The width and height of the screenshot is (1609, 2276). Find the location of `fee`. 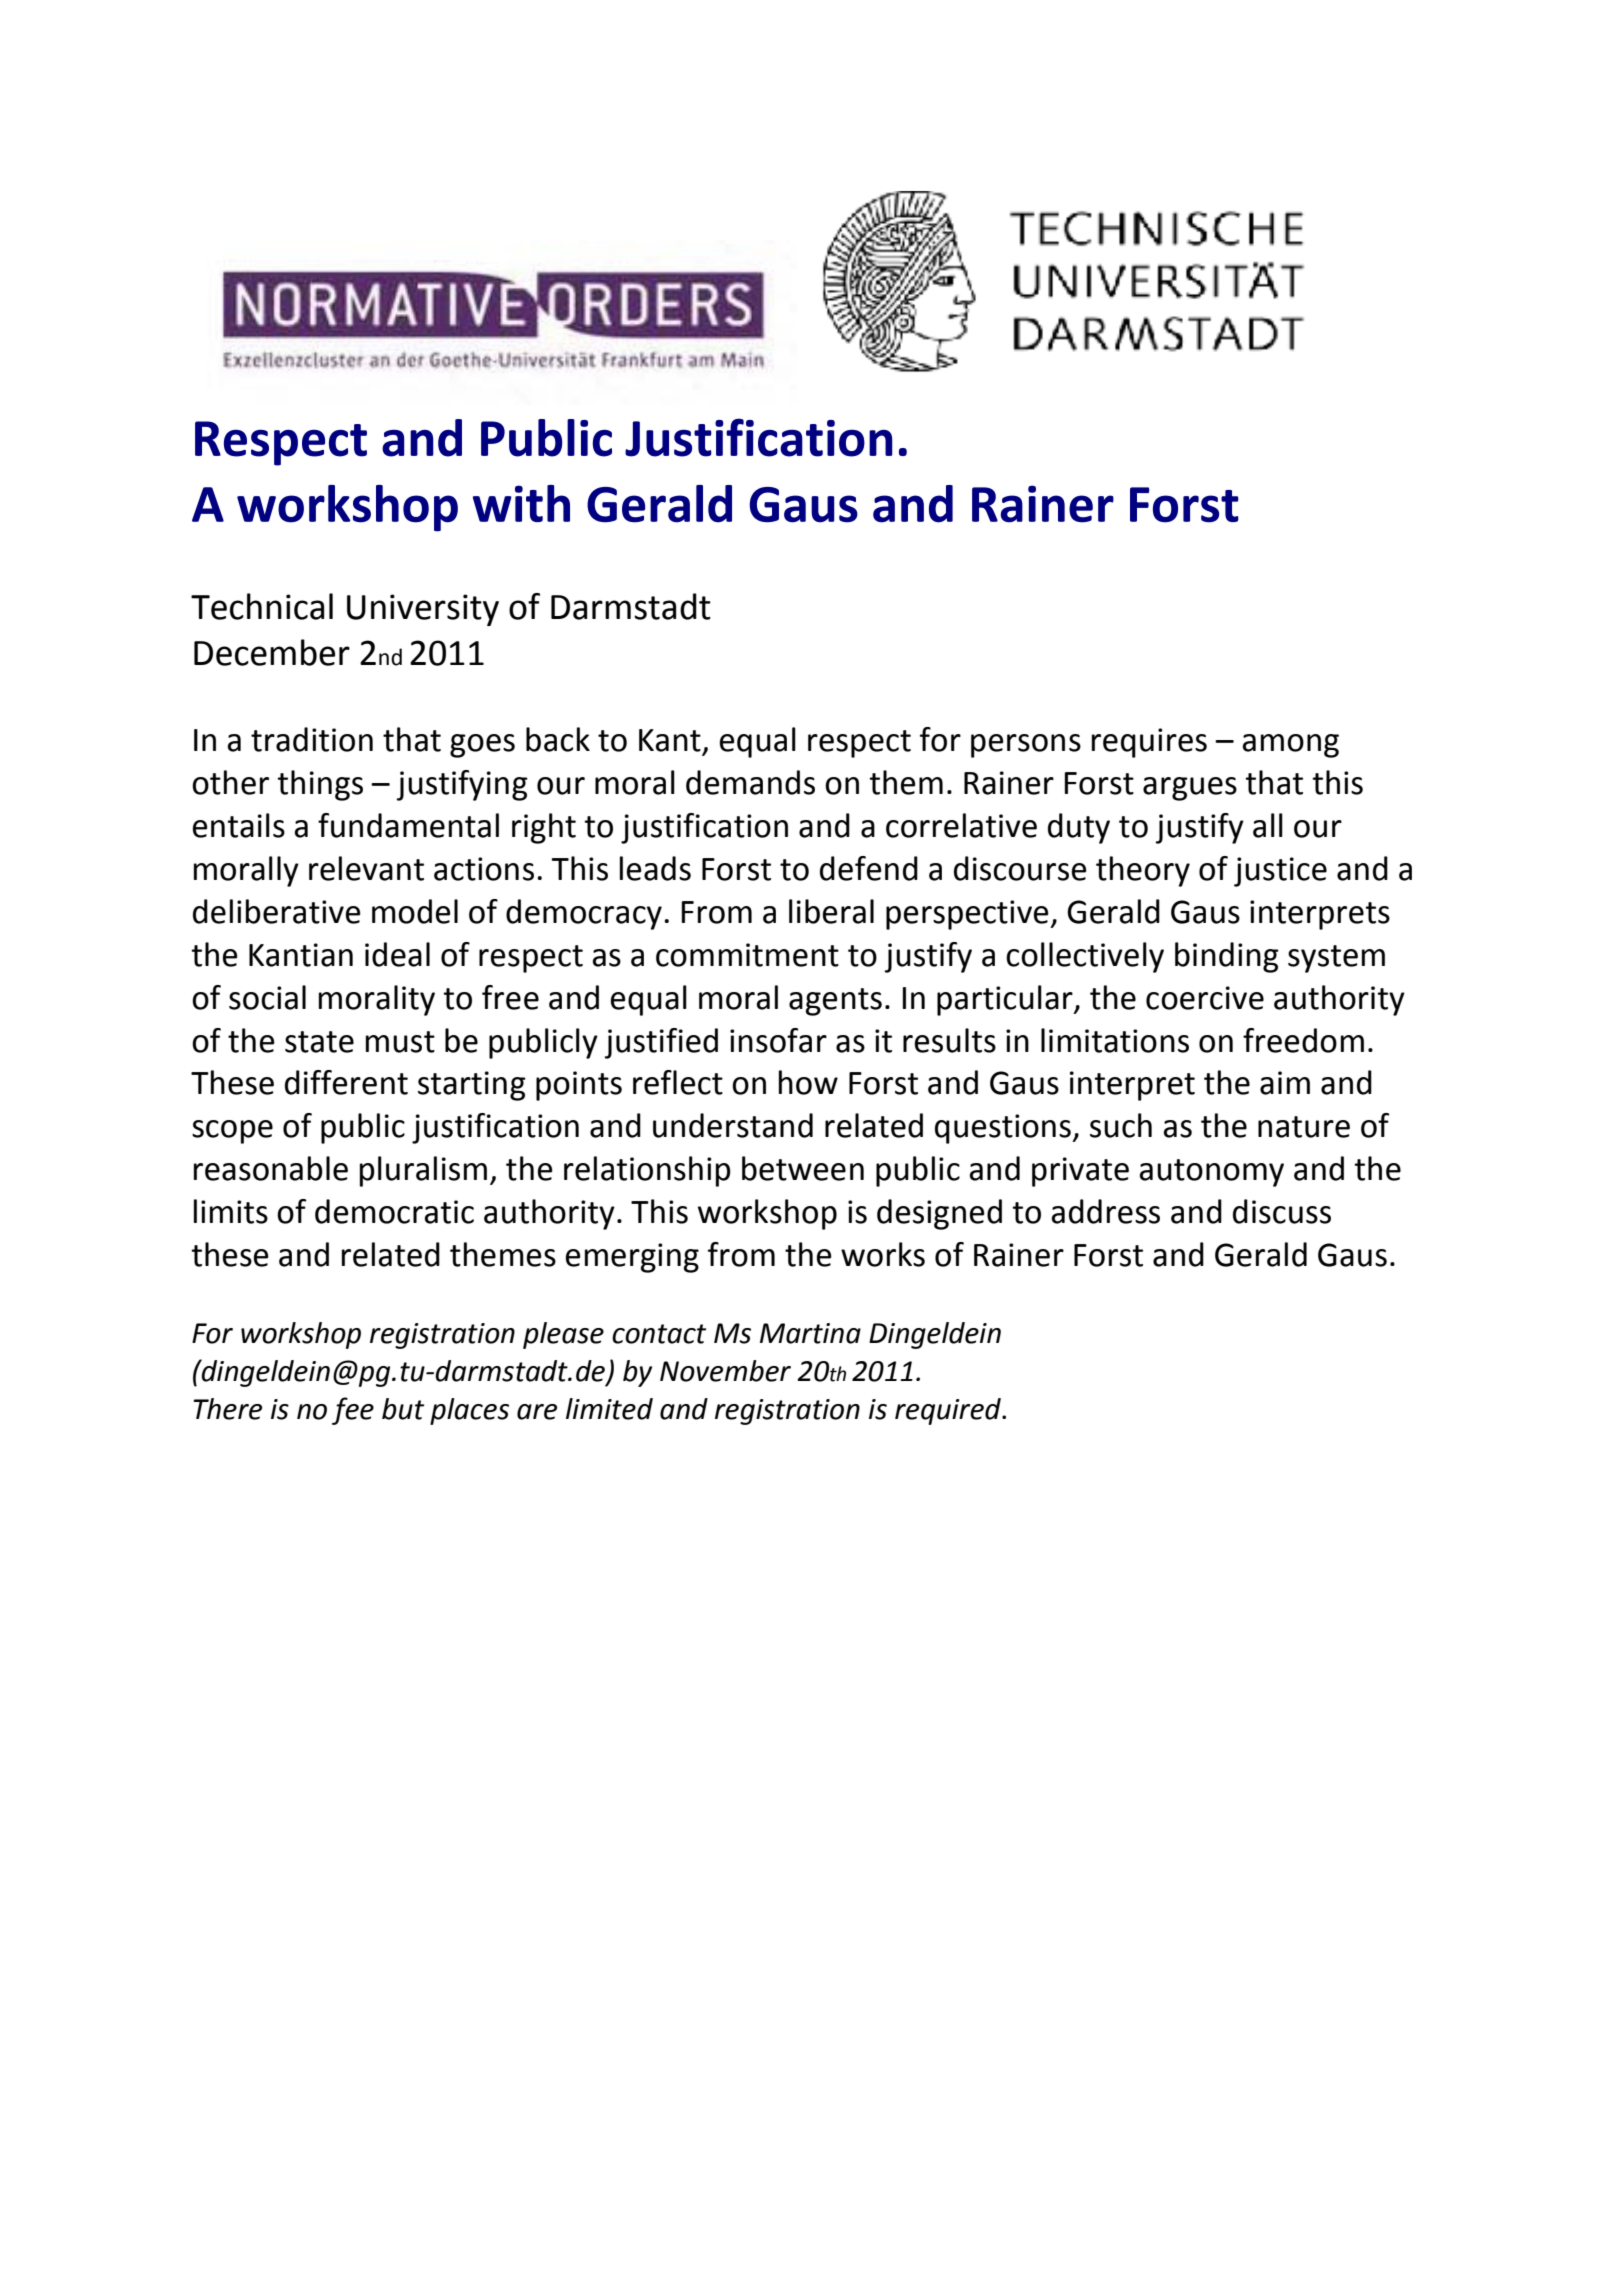

fee is located at coordinates (353, 1411).
